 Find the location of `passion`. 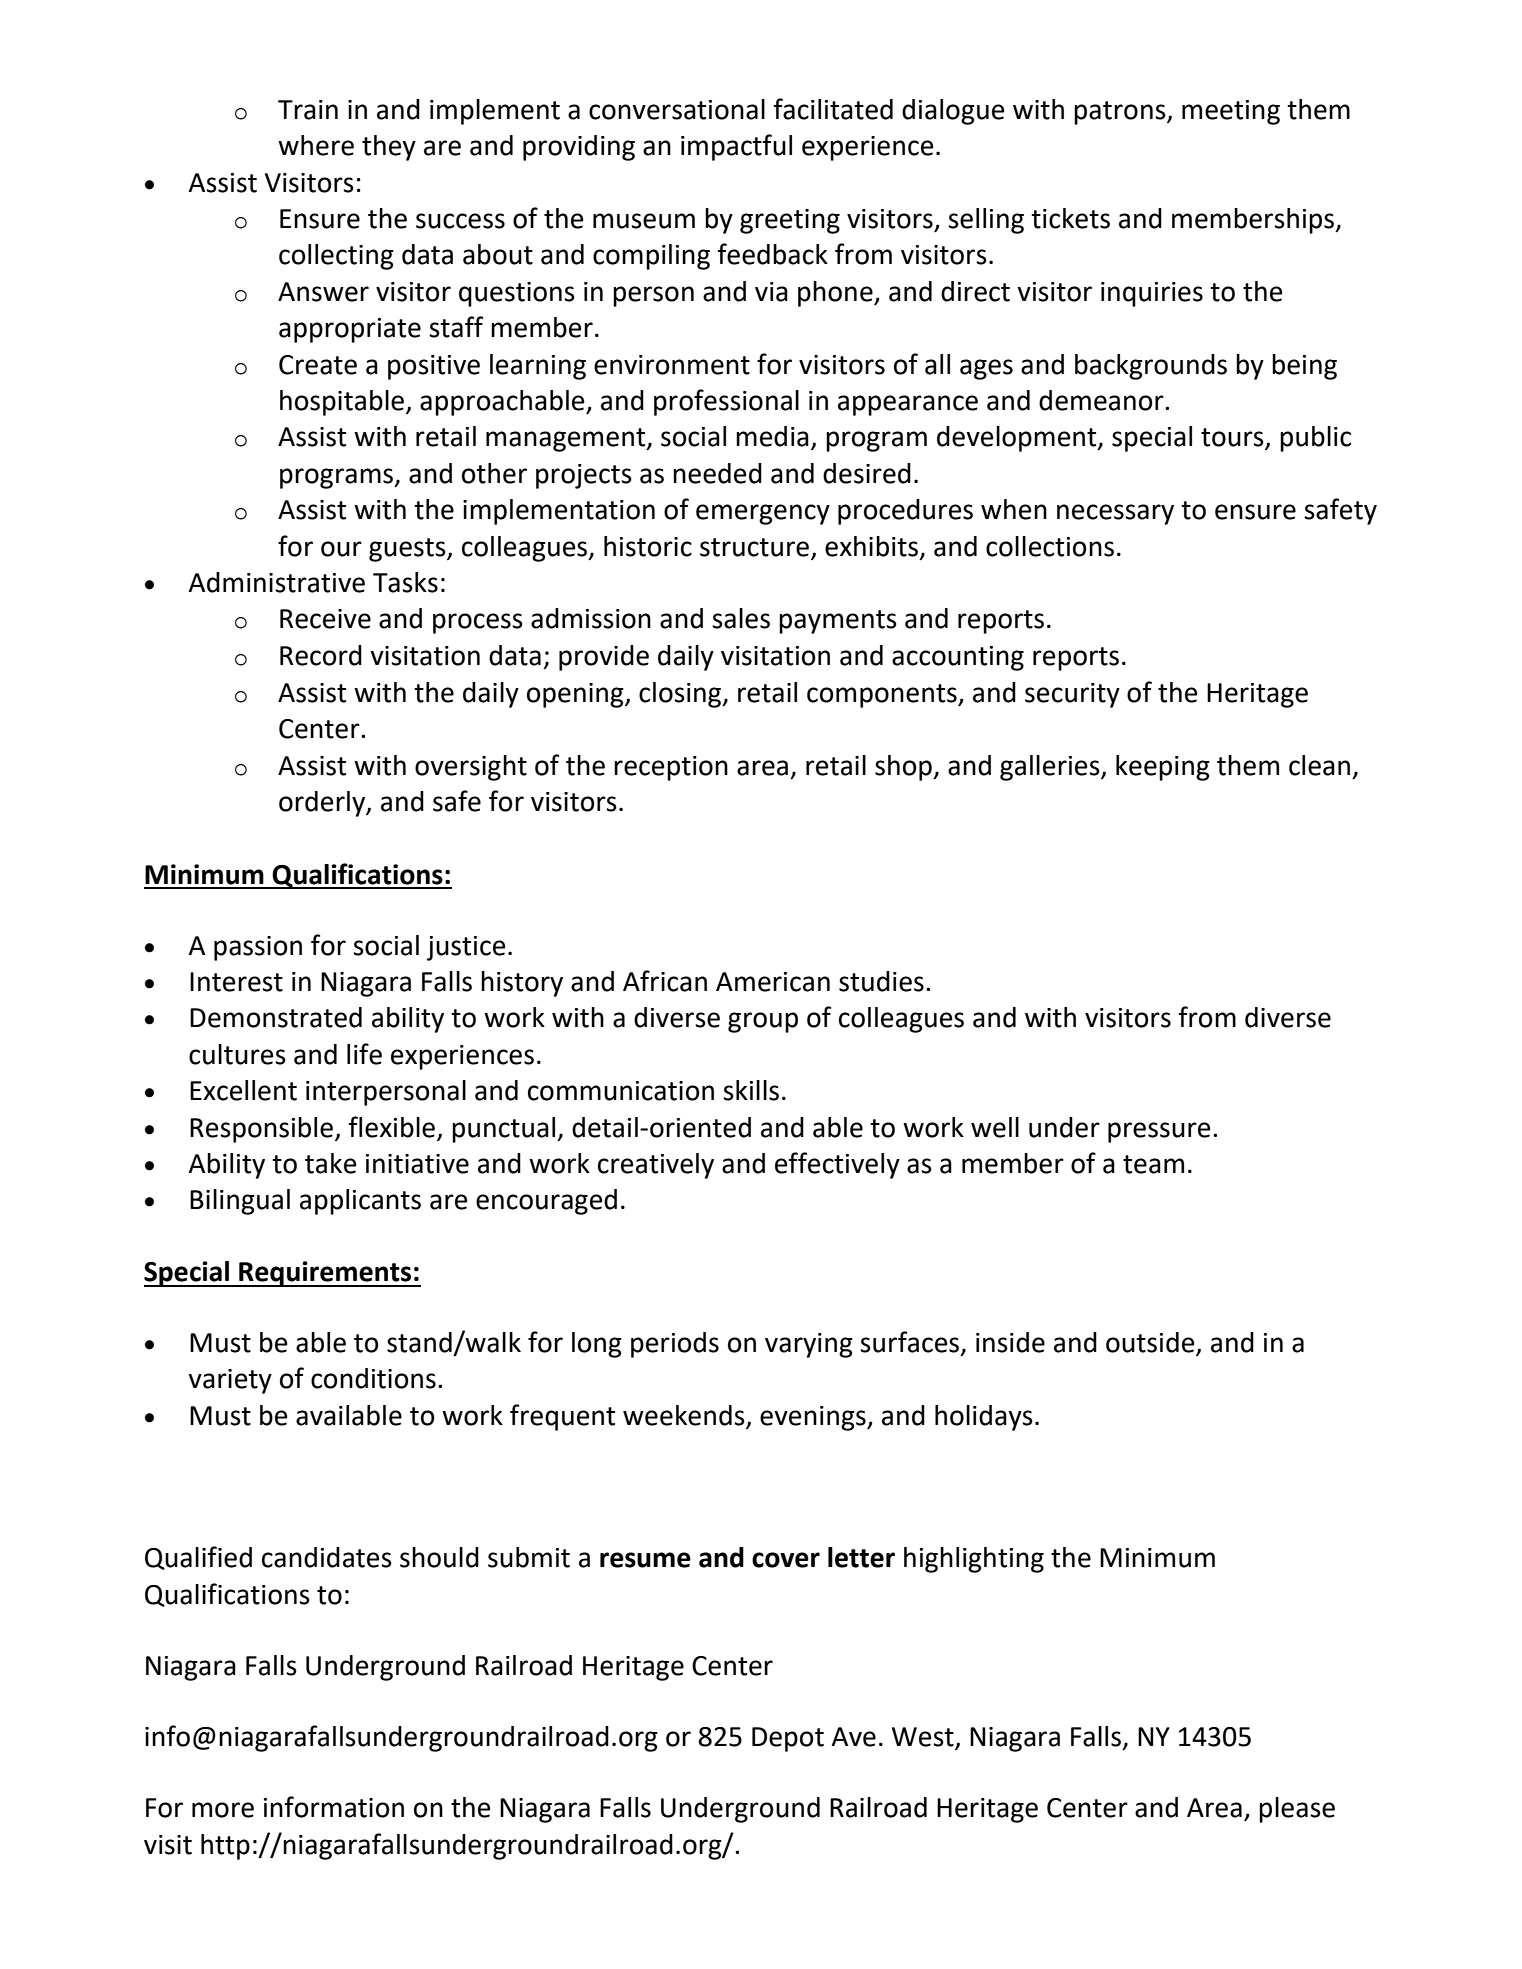

passion is located at coordinates (258, 948).
